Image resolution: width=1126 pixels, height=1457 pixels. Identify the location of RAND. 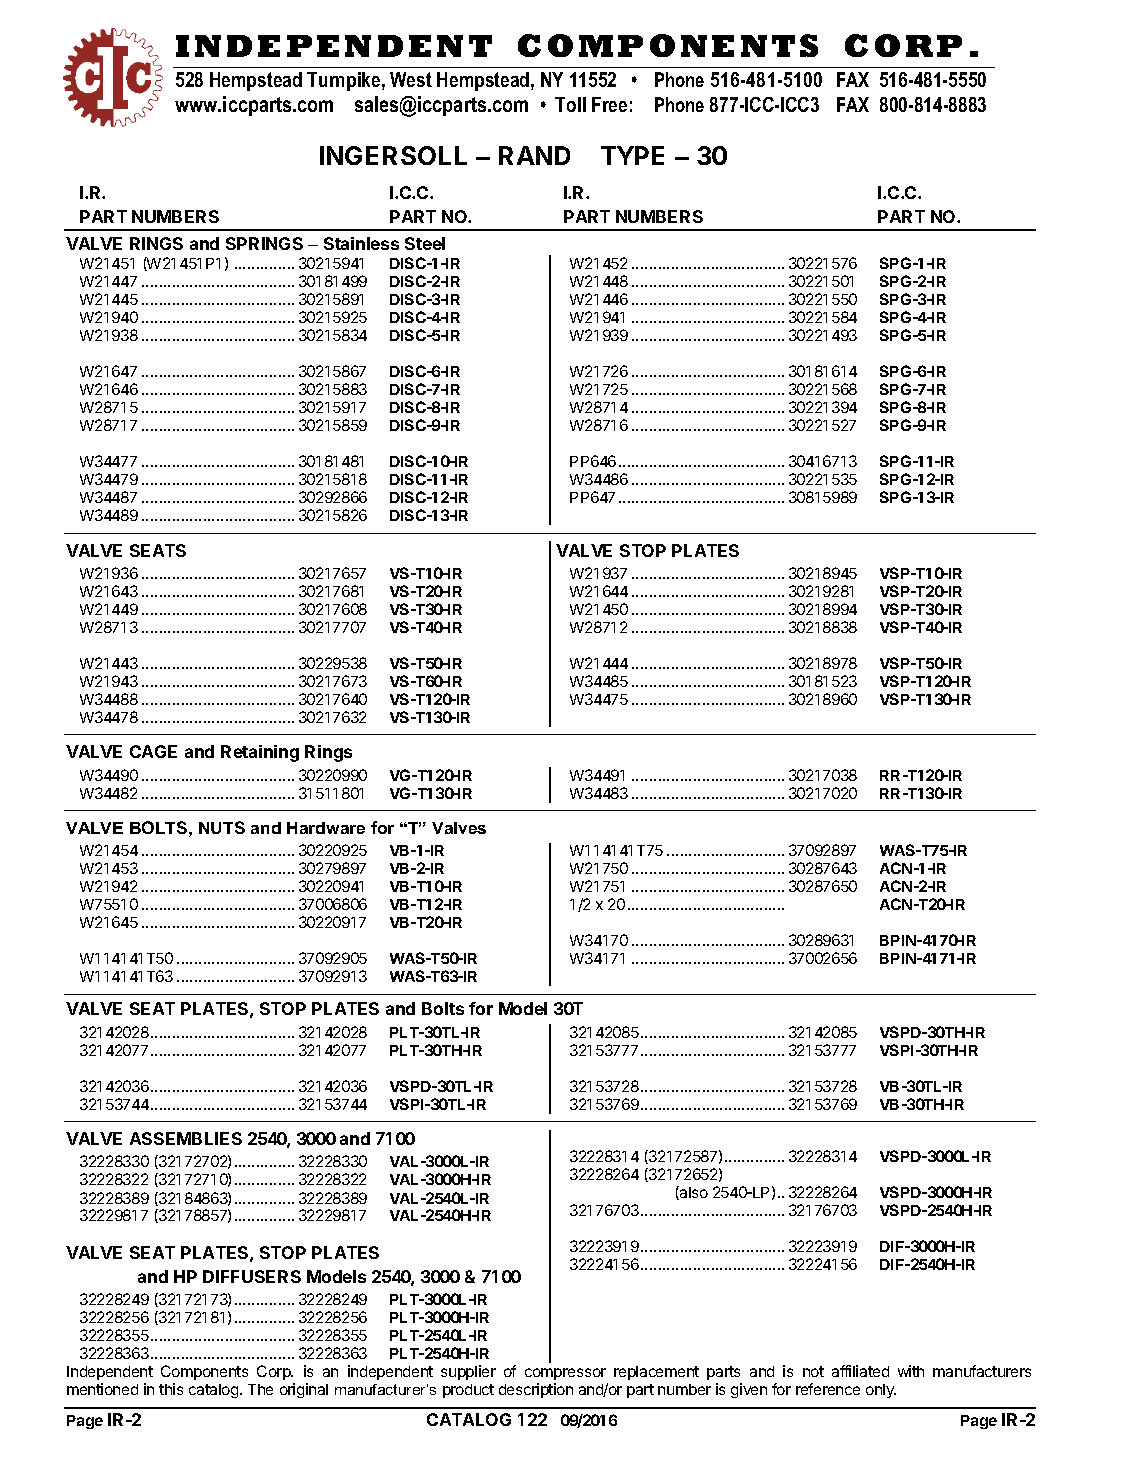
(534, 155).
